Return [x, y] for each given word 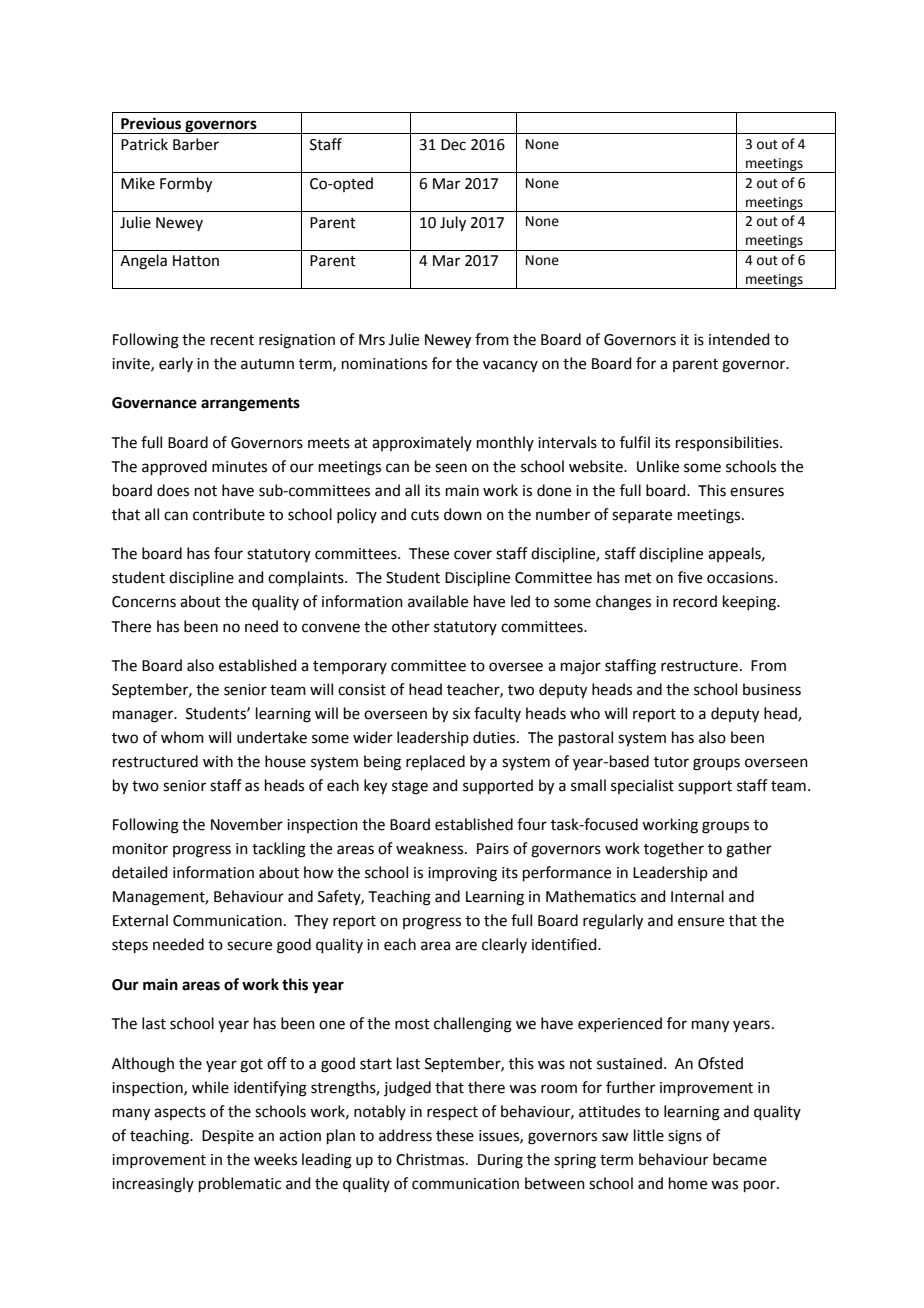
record [695, 601]
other [411, 626]
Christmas [431, 1159]
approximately [422, 443]
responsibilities [728, 443]
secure [249, 946]
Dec [453, 145]
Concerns [144, 602]
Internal [697, 896]
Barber [196, 144]
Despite [228, 1137]
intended [739, 339]
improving [462, 874]
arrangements [250, 405]
